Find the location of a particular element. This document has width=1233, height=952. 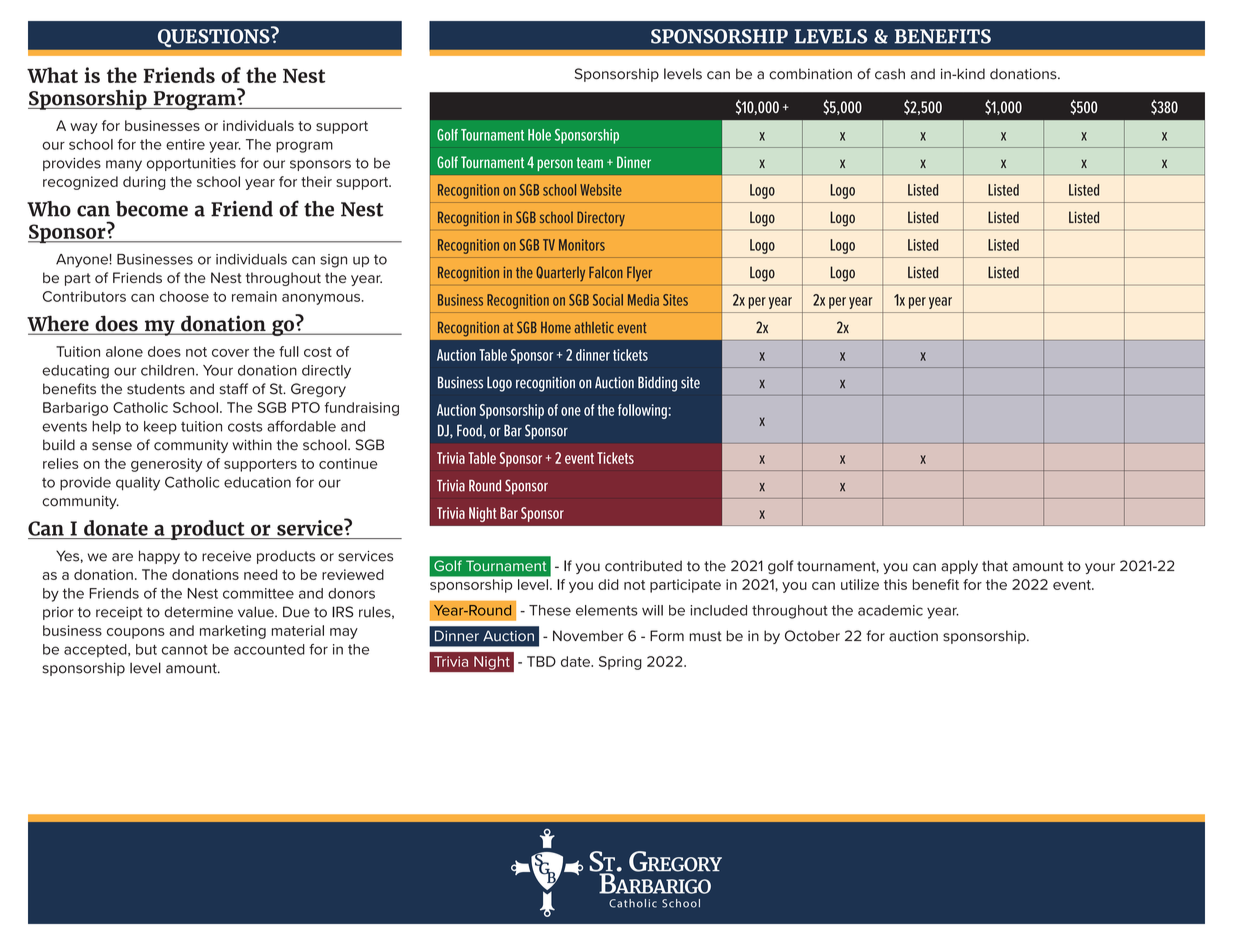

cannot is located at coordinates (185, 650).
